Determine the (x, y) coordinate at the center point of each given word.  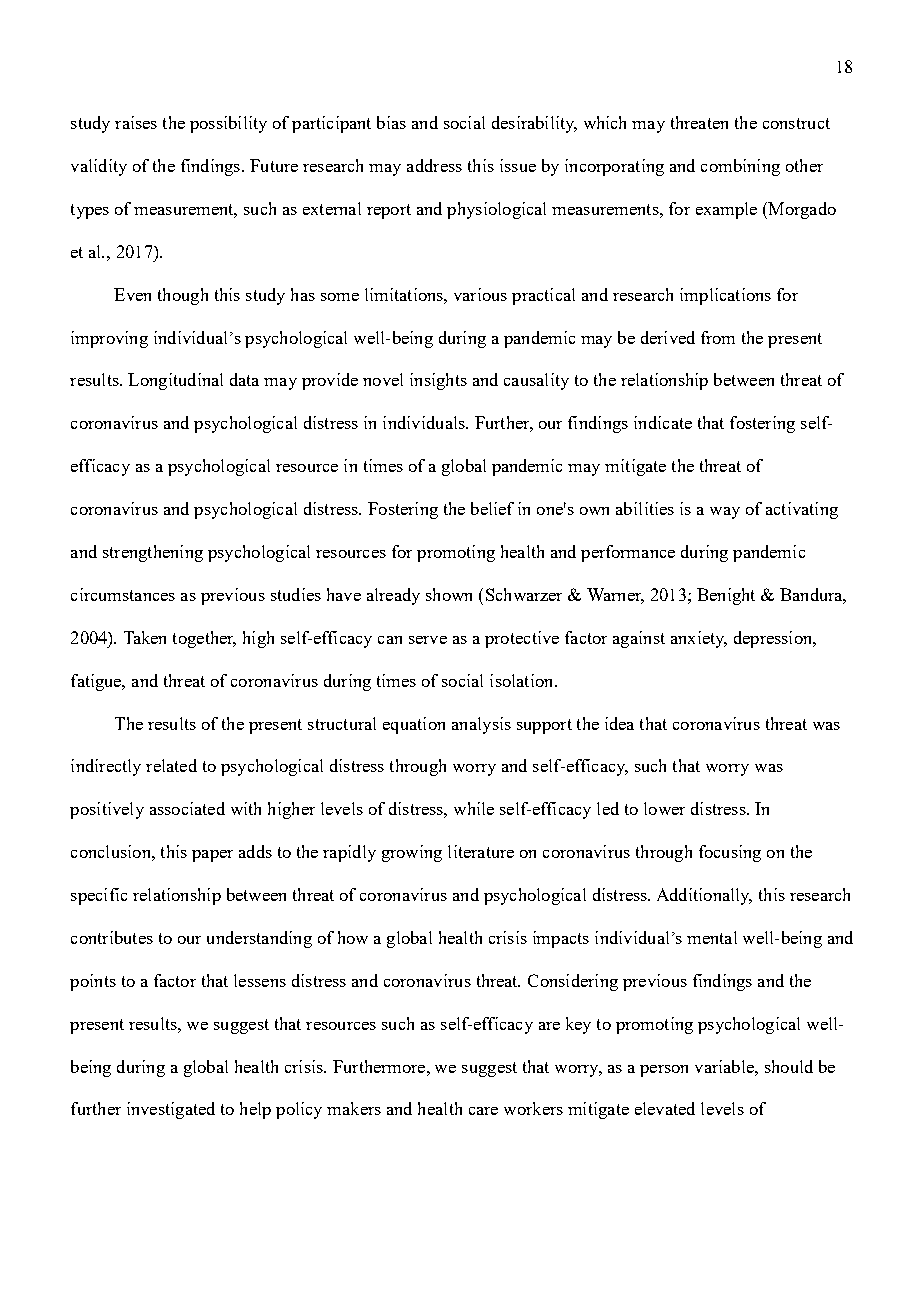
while (474, 808)
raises (136, 122)
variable (725, 1066)
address (434, 165)
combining (740, 167)
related (171, 765)
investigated (171, 1110)
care (483, 1111)
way (725, 513)
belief (492, 508)
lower (664, 808)
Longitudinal (175, 381)
